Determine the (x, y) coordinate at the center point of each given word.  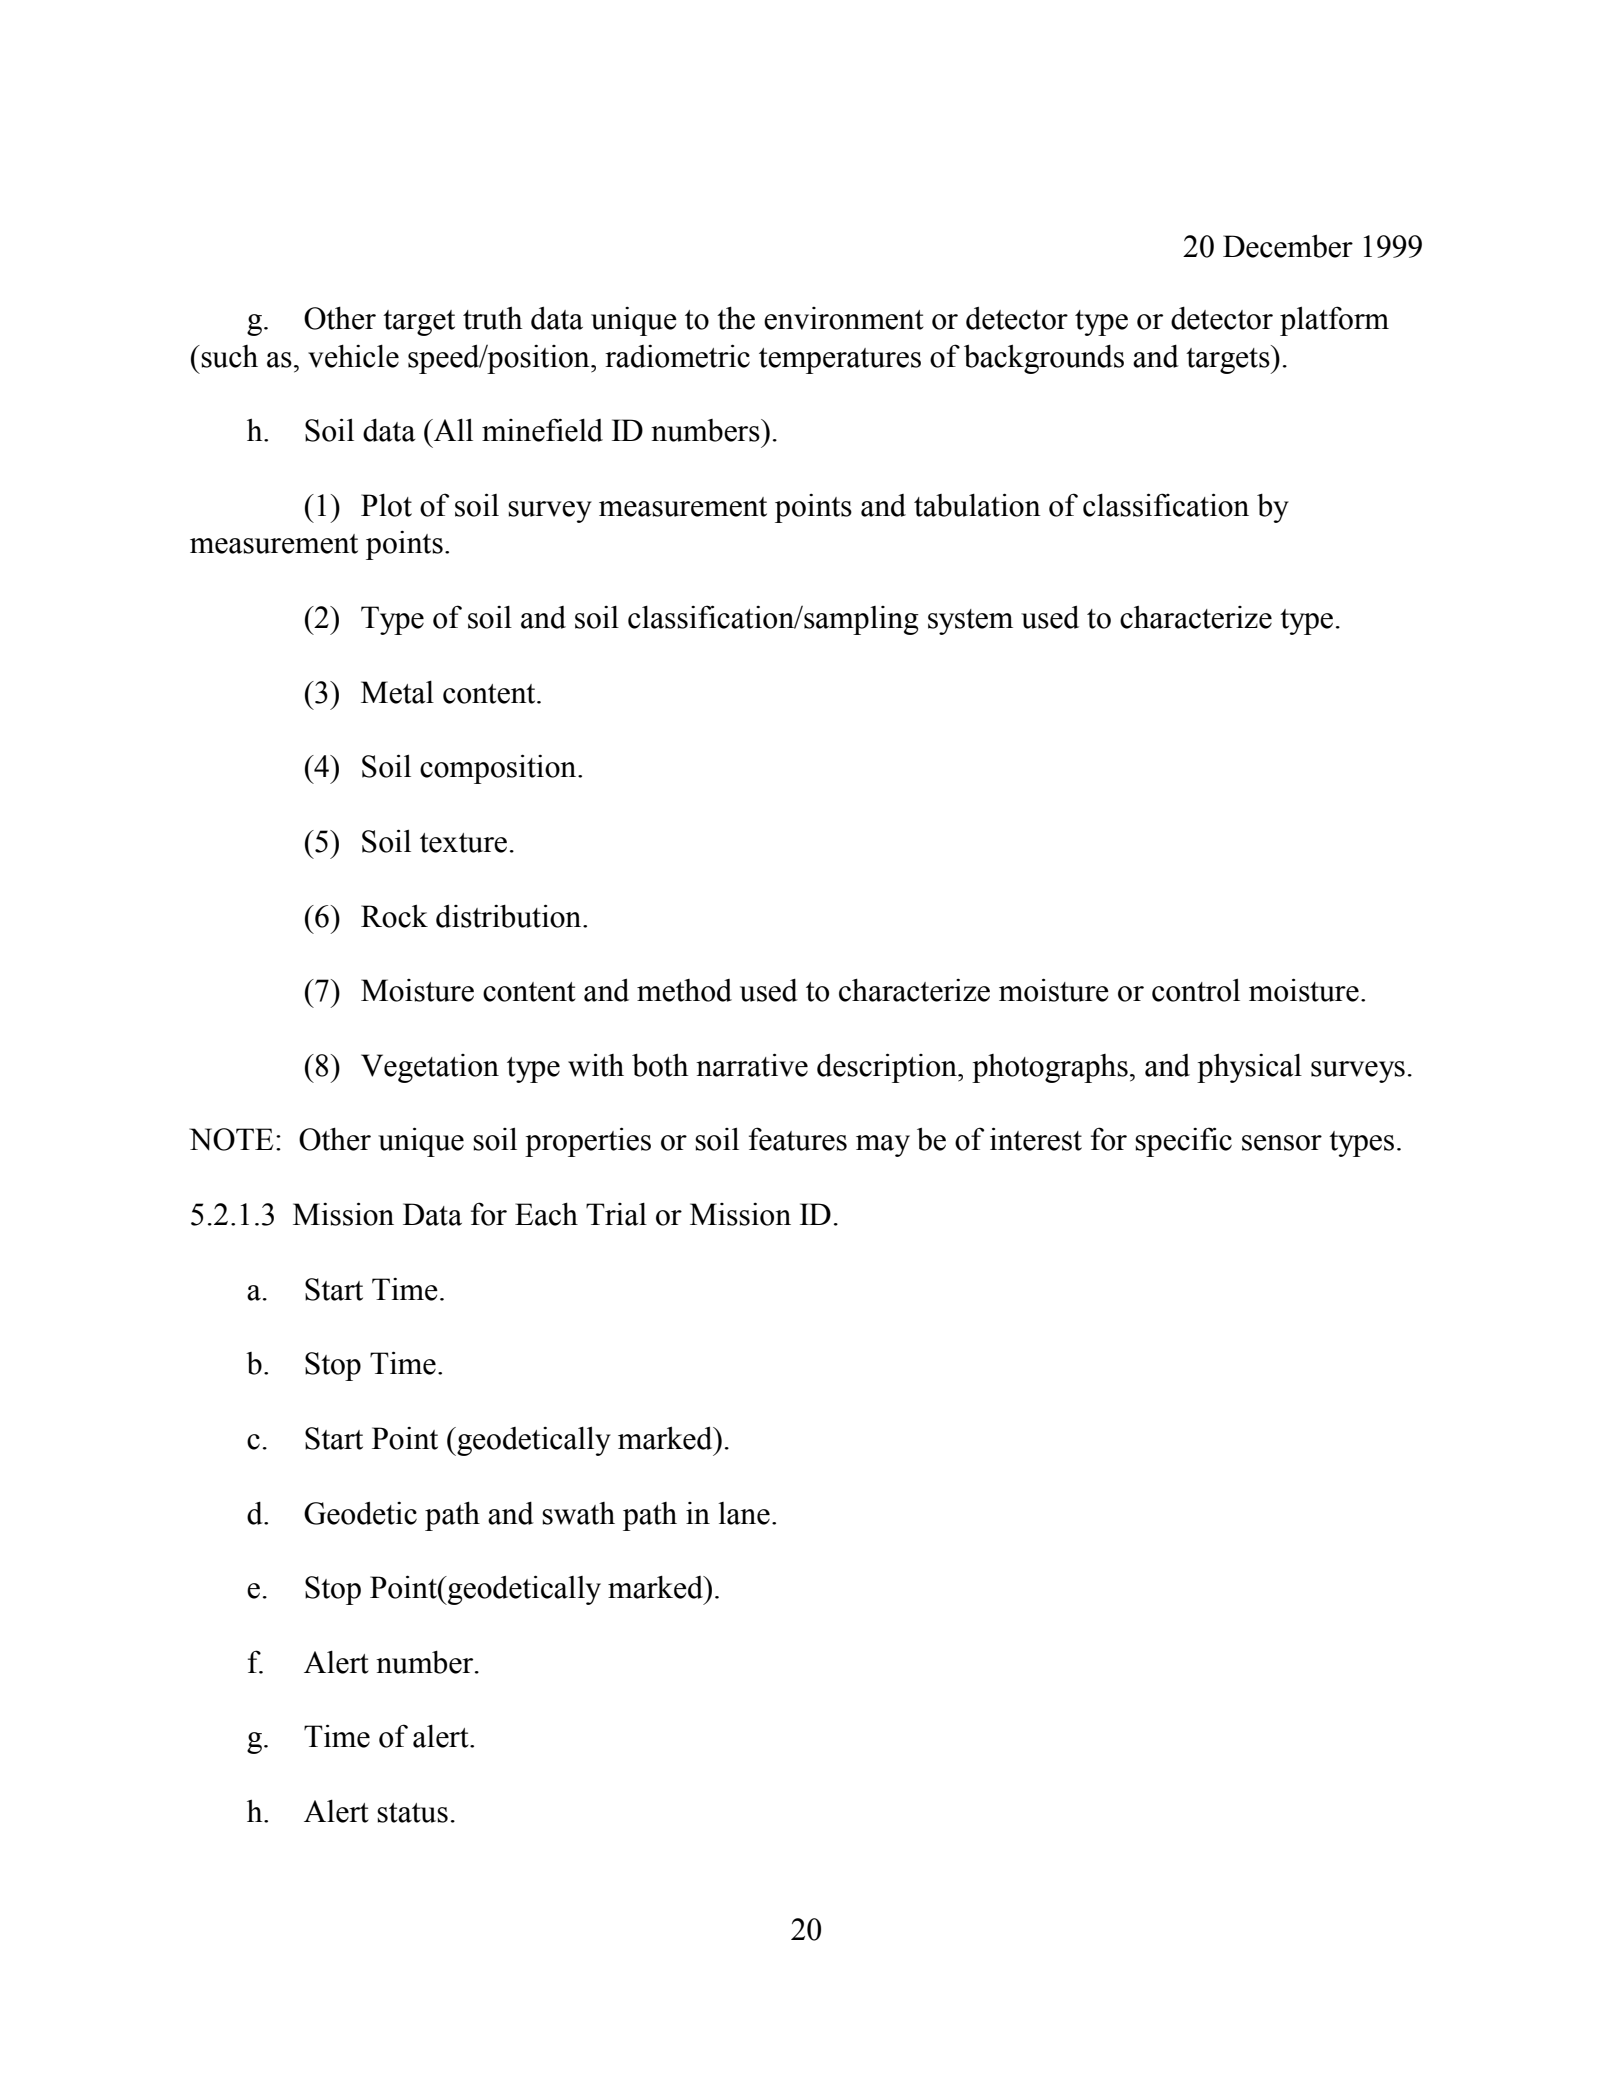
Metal (397, 692)
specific (1183, 1142)
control (1196, 990)
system (970, 622)
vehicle (353, 356)
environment (844, 318)
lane (744, 1513)
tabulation (977, 505)
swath (578, 1513)
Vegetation (430, 1068)
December (1288, 246)
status (412, 1813)
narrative (752, 1065)
